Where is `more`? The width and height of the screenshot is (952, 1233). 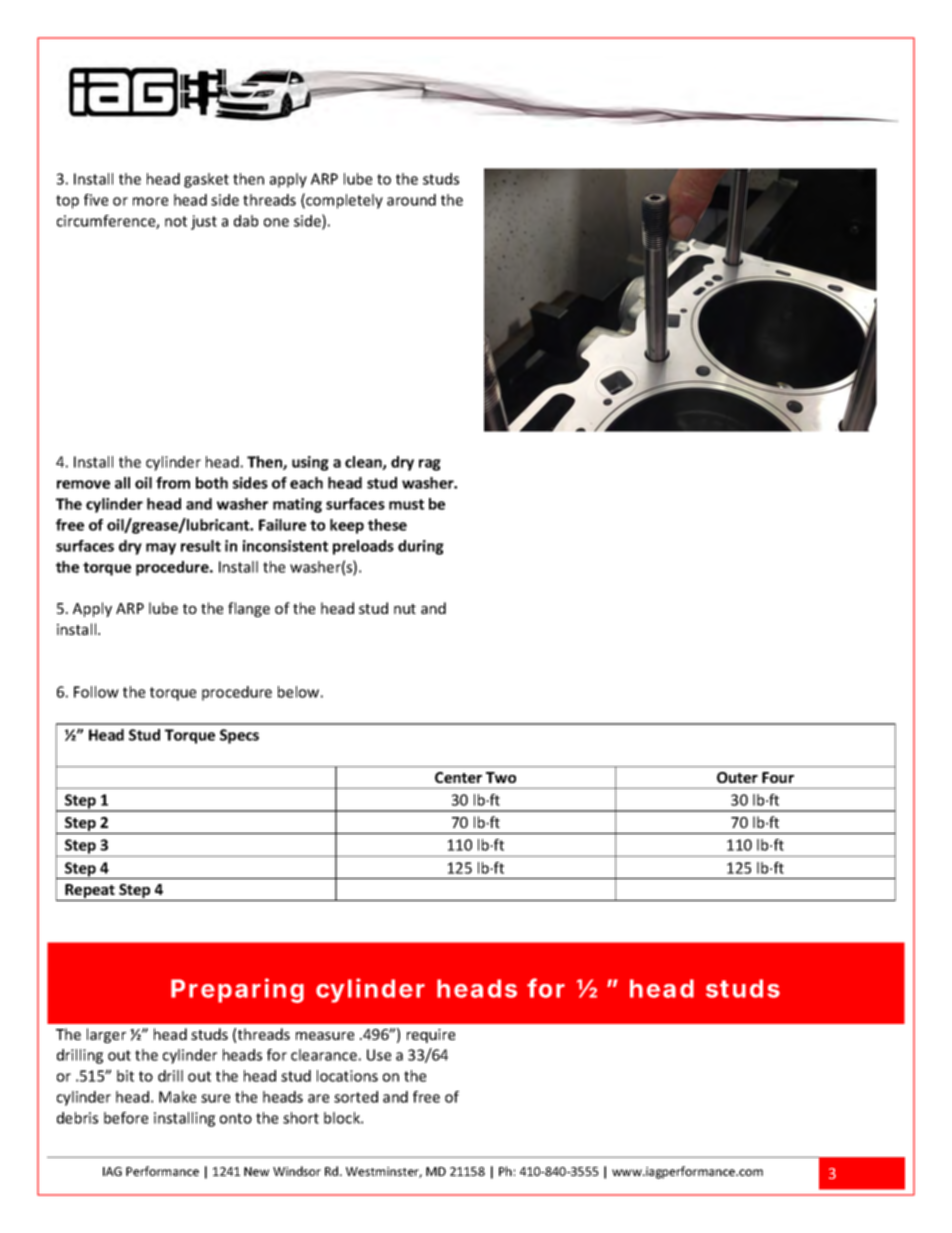
more is located at coordinates (150, 201).
